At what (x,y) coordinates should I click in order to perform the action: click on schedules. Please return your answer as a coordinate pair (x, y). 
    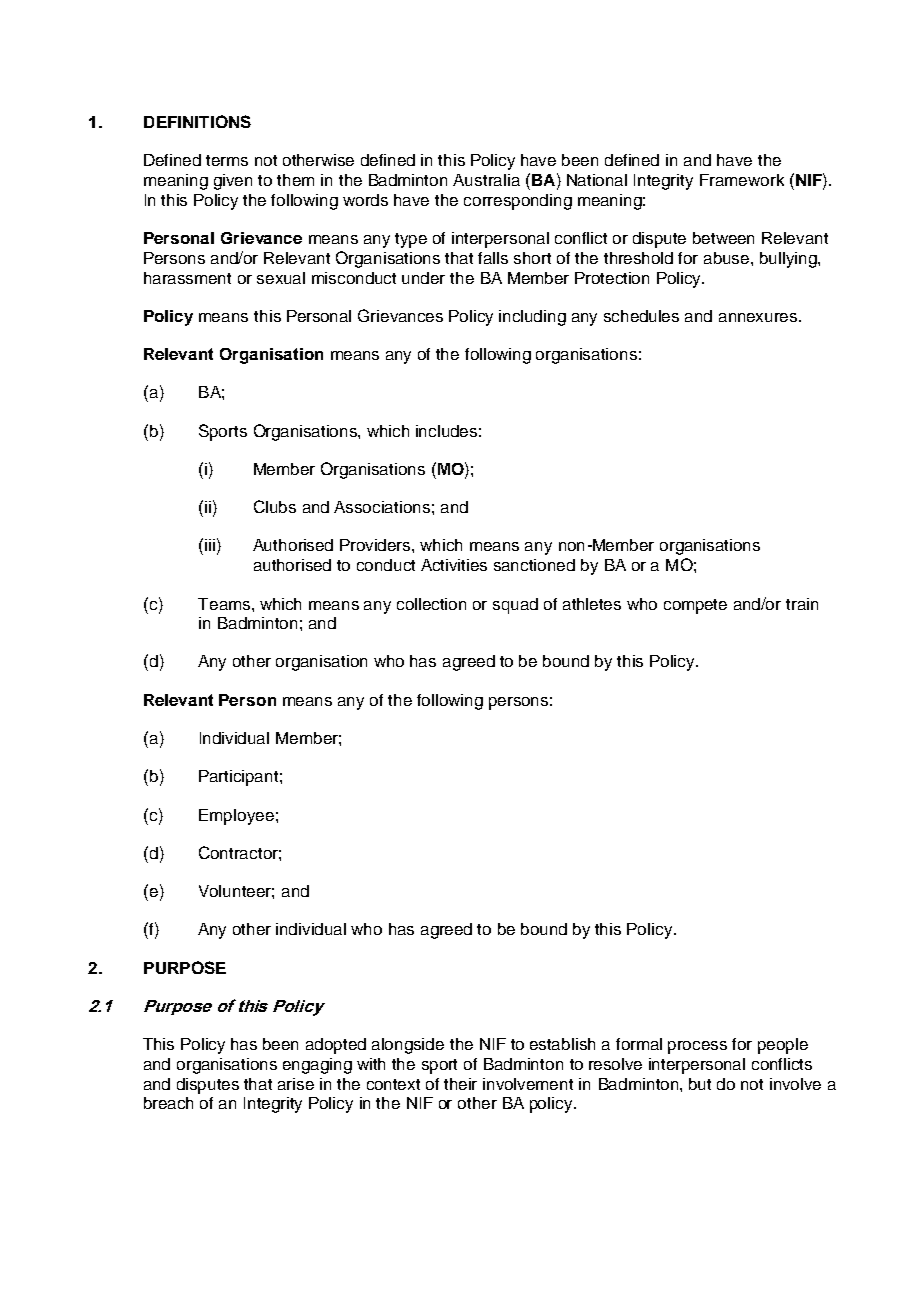
    Looking at the image, I should click on (641, 316).
